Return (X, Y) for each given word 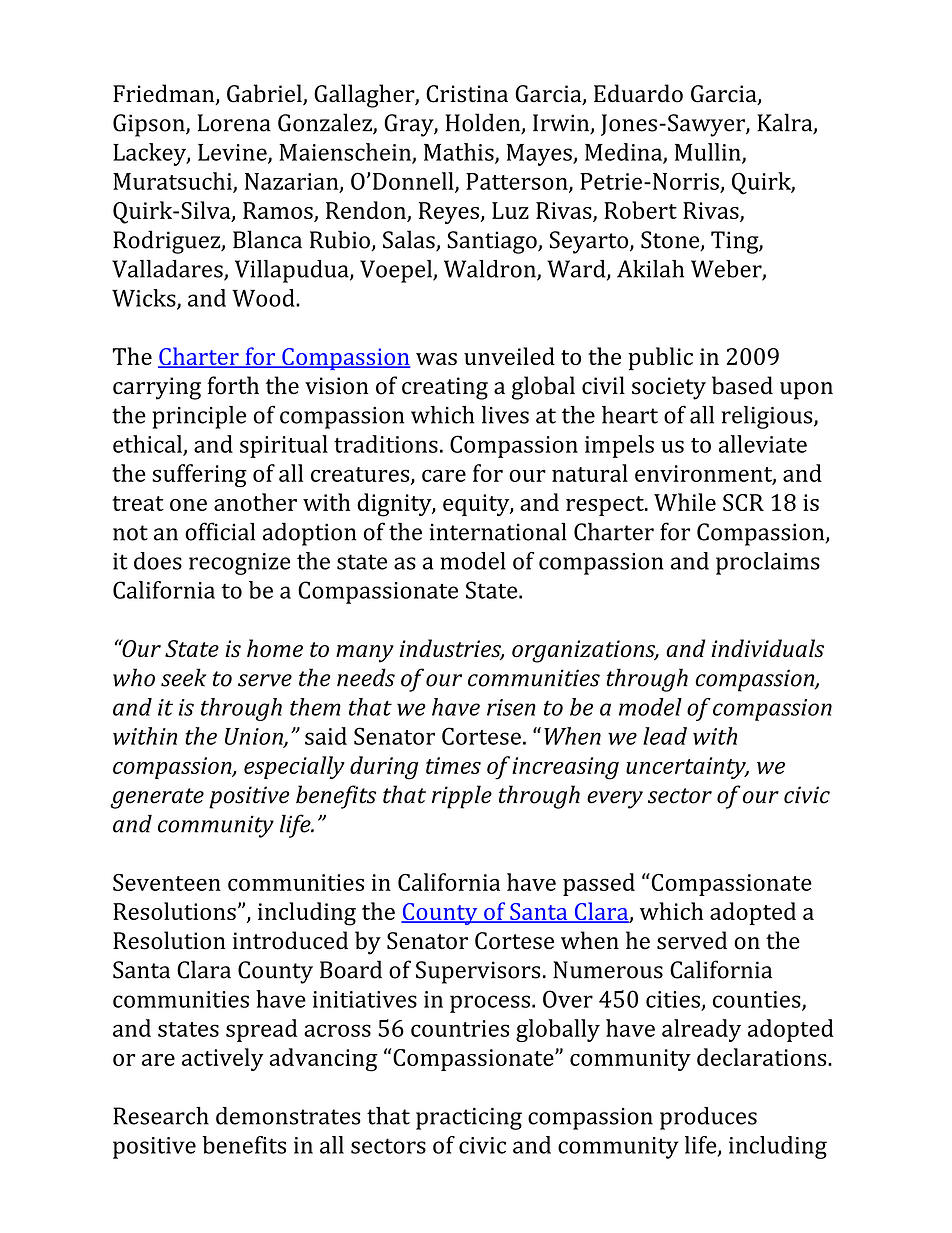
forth (233, 385)
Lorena (234, 123)
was (436, 359)
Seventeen (167, 882)
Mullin (709, 153)
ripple (462, 797)
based (742, 385)
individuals (767, 648)
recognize (239, 564)
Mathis (460, 153)
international (498, 531)
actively (223, 1059)
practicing (469, 1119)
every (615, 800)
